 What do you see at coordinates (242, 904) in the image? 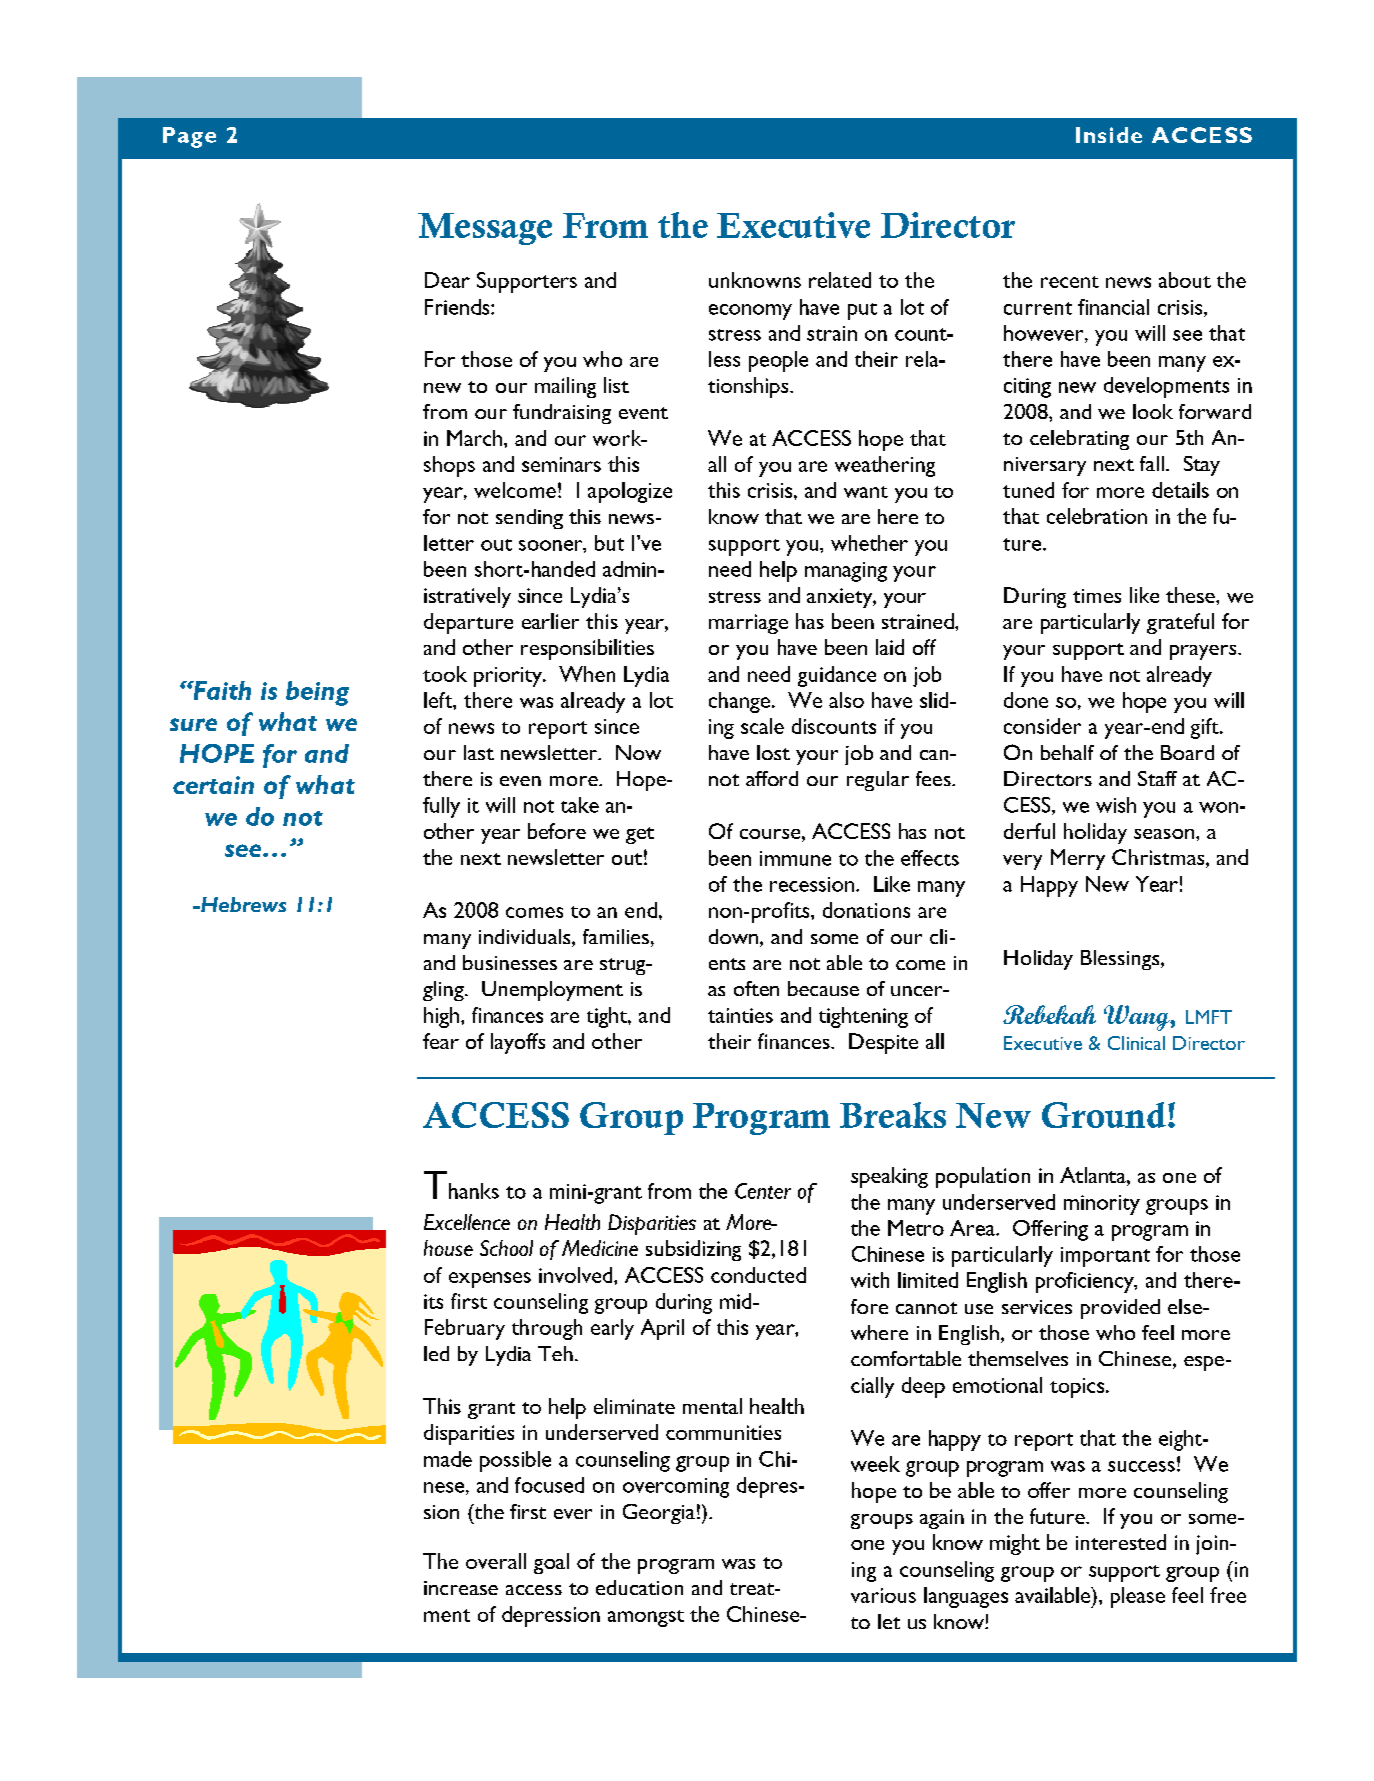
I see `Hebrews` at bounding box center [242, 904].
